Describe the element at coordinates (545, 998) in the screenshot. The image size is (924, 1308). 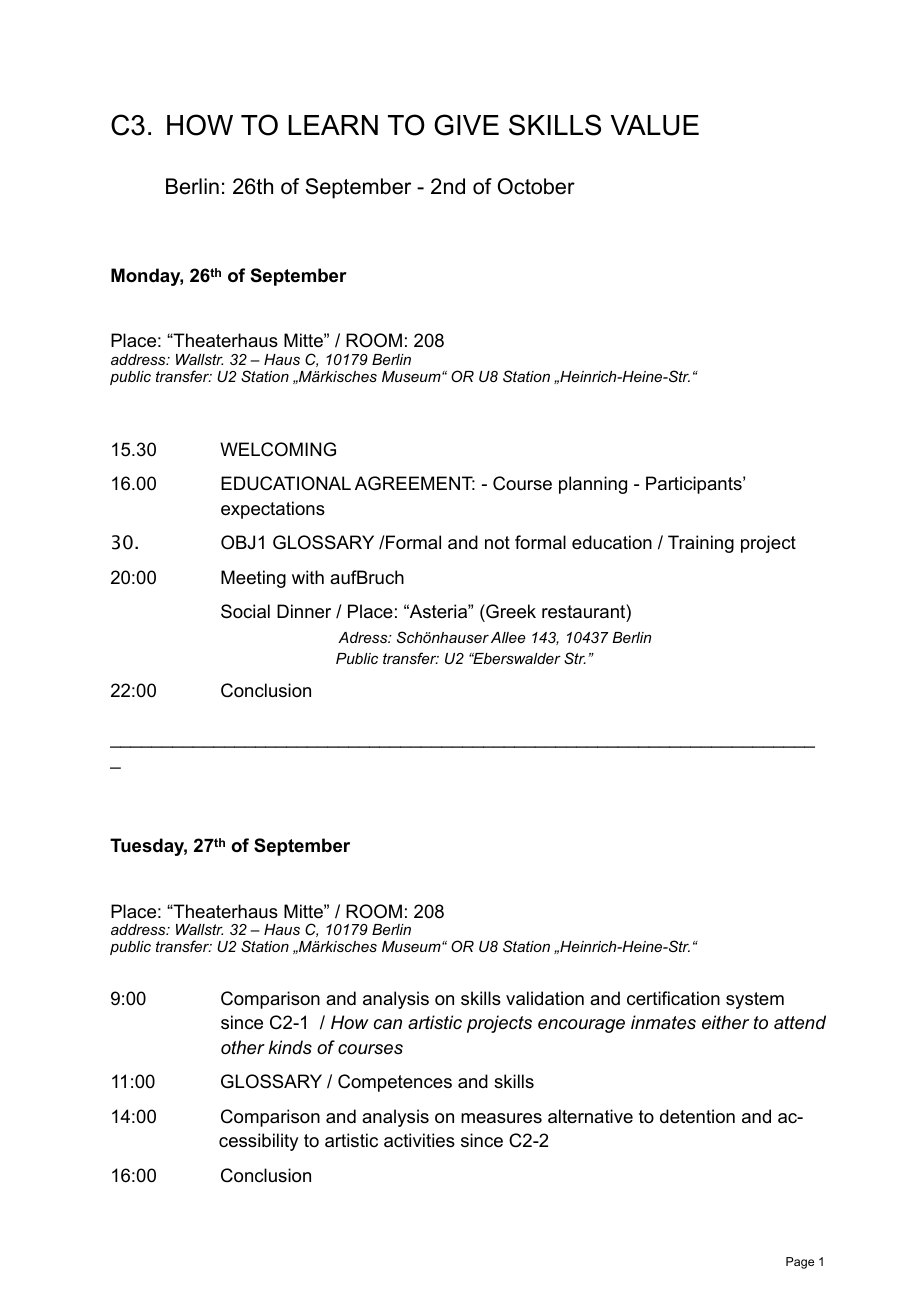
I see `validation` at that location.
